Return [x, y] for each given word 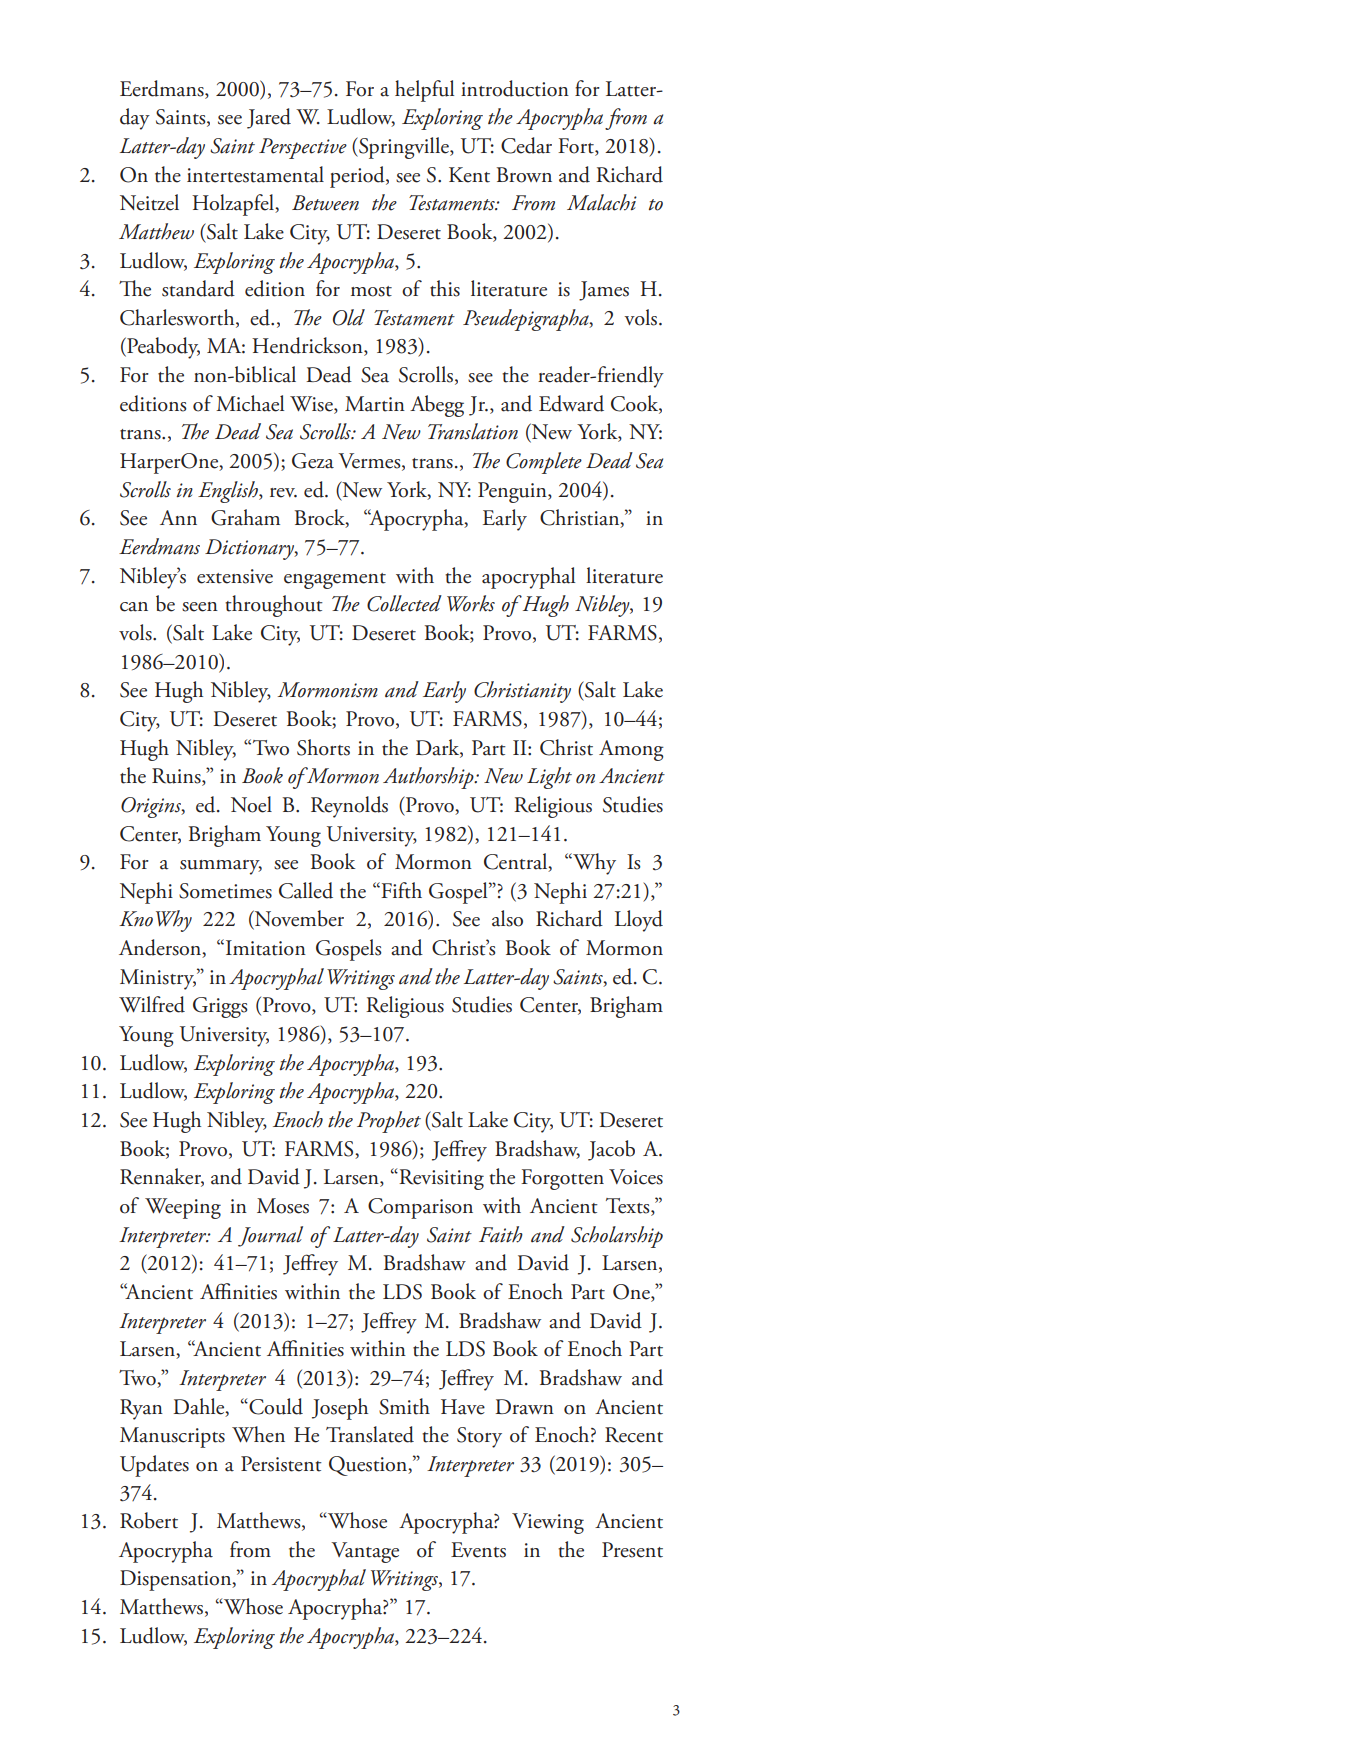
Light [549, 778]
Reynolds [349, 807]
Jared [269, 118]
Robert [149, 1520]
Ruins [177, 777]
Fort [577, 147]
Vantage [365, 1552]
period [358, 177]
